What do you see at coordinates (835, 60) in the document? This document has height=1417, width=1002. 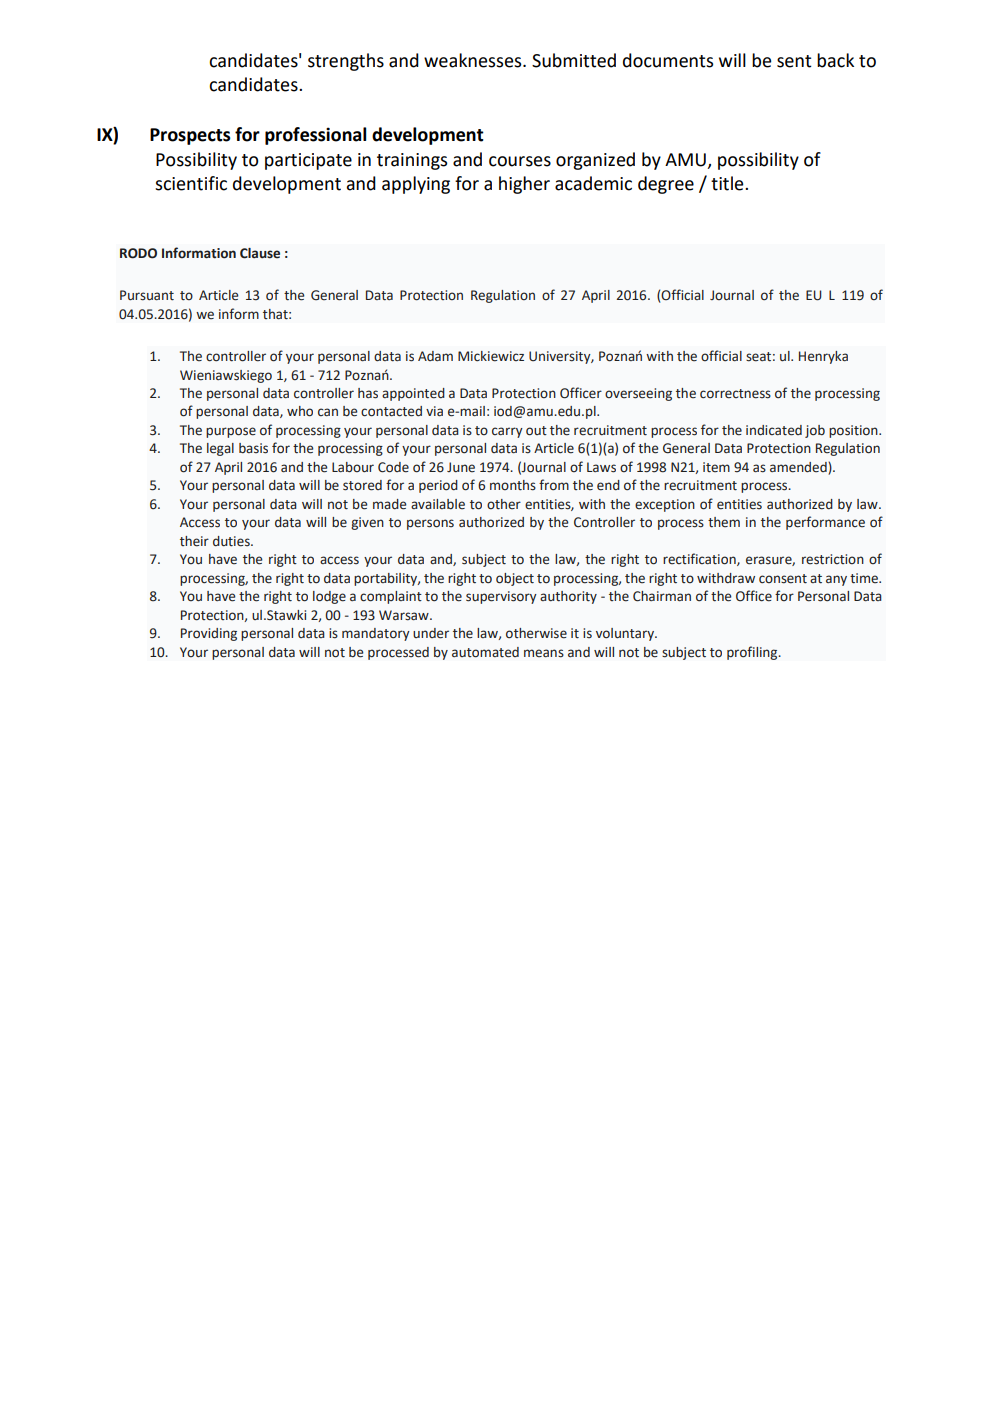 I see `back` at bounding box center [835, 60].
